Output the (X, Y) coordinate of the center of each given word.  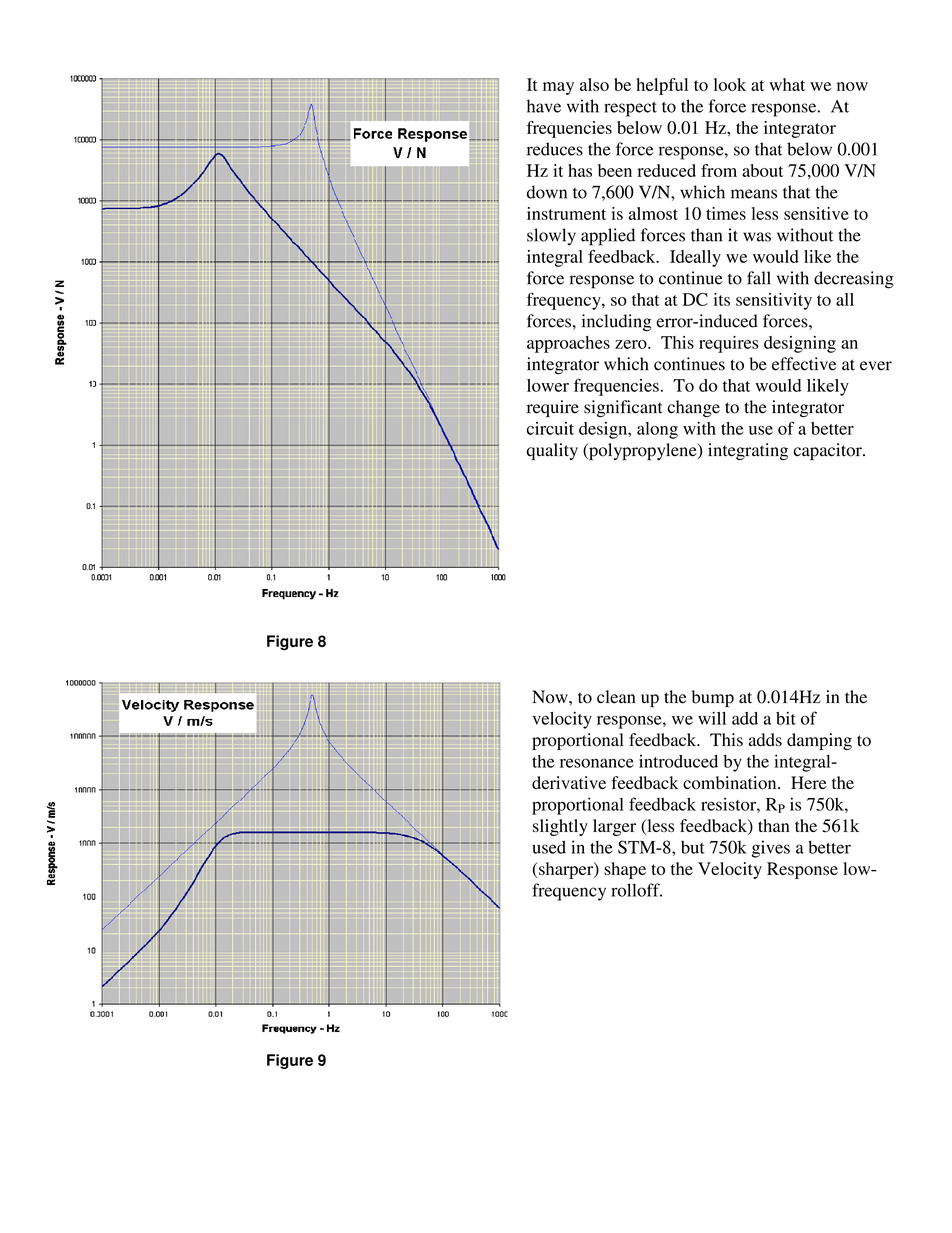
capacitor (828, 451)
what (787, 84)
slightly (560, 827)
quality (552, 451)
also (594, 84)
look (730, 84)
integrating (748, 451)
